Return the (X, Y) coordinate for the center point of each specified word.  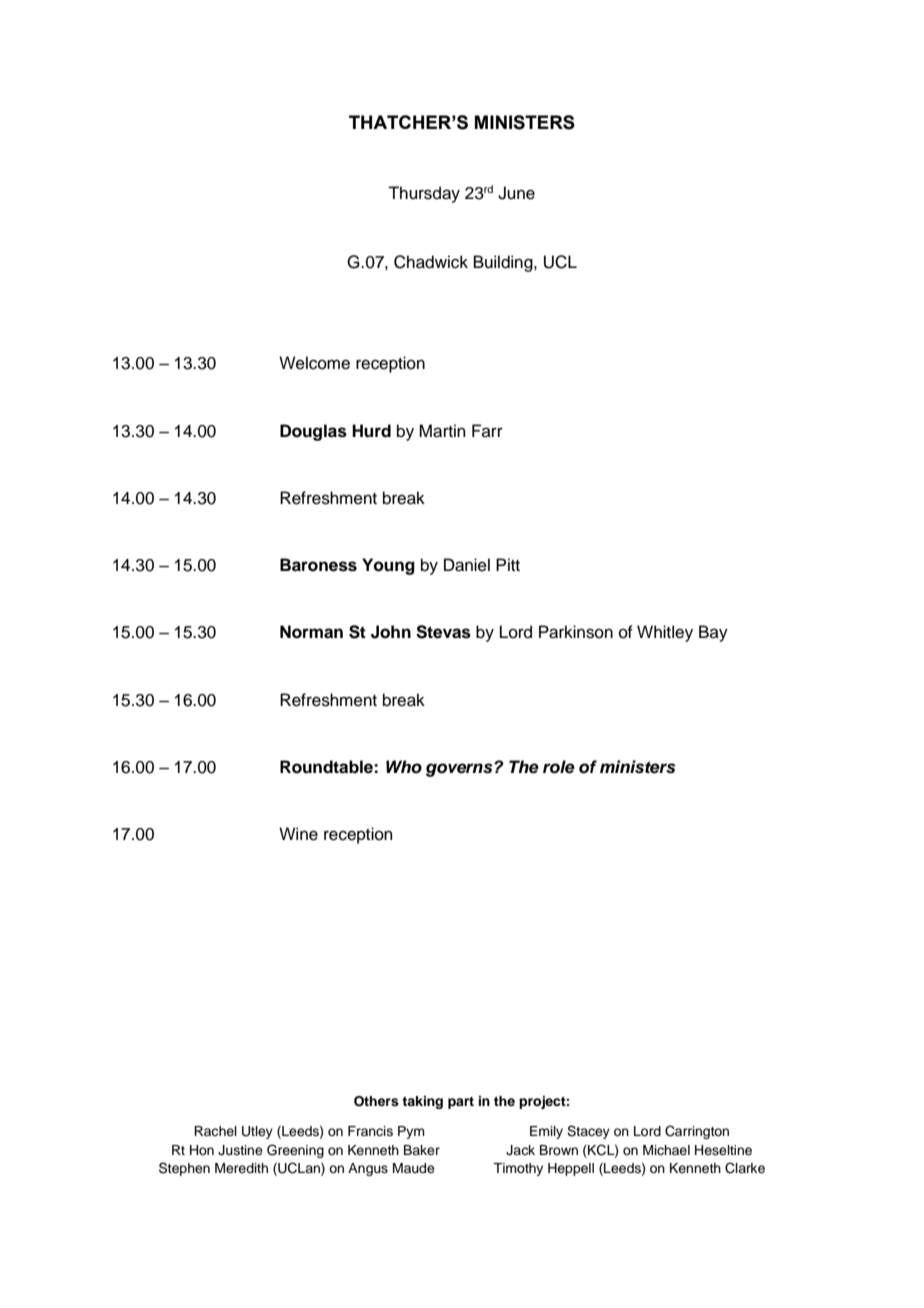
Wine (298, 834)
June (516, 193)
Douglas (313, 432)
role (559, 767)
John (391, 632)
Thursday (424, 194)
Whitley (665, 633)
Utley (257, 1132)
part (461, 1103)
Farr (487, 430)
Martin (442, 431)
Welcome (314, 363)
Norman (311, 632)
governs (460, 770)
